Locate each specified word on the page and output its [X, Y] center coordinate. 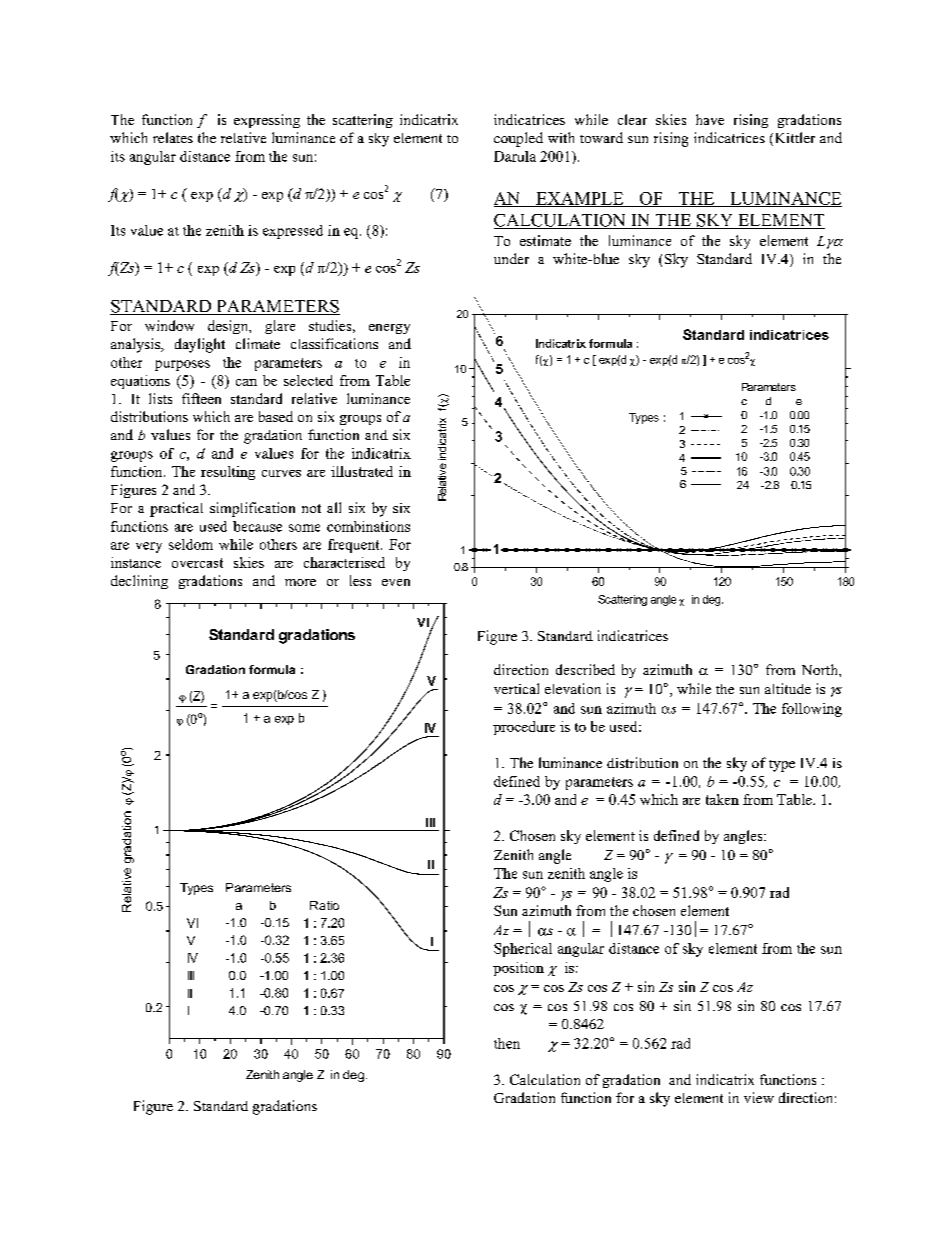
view [759, 1097]
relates [173, 137]
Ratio [324, 905]
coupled [518, 139]
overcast [197, 563]
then [507, 1043]
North [821, 669]
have [710, 119]
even [396, 582]
